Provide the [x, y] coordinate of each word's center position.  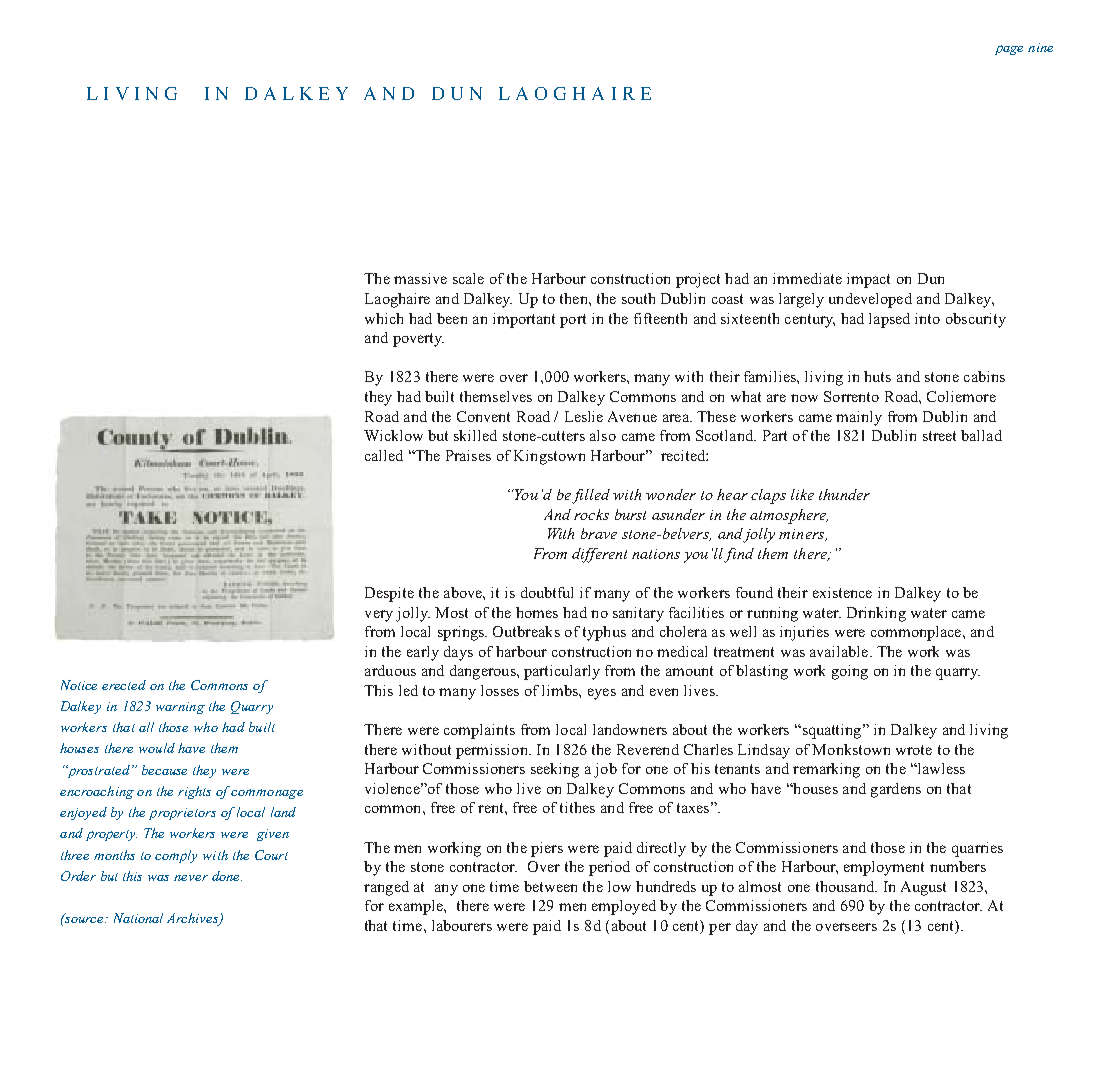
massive [420, 278]
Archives [194, 919]
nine [1040, 47]
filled [591, 496]
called [384, 455]
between [550, 886]
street [939, 436]
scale [468, 278]
